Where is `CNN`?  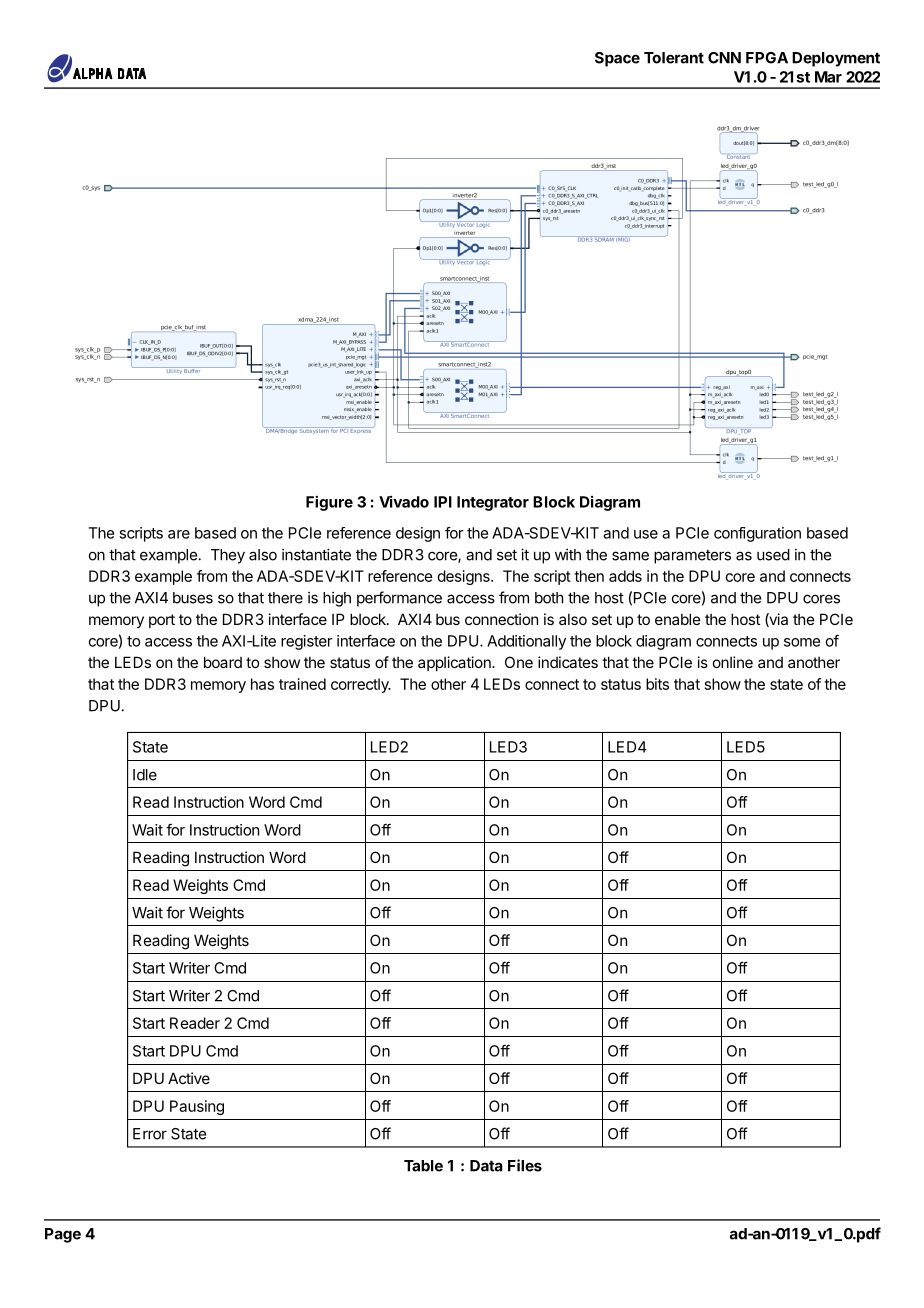 CNN is located at coordinates (724, 58).
